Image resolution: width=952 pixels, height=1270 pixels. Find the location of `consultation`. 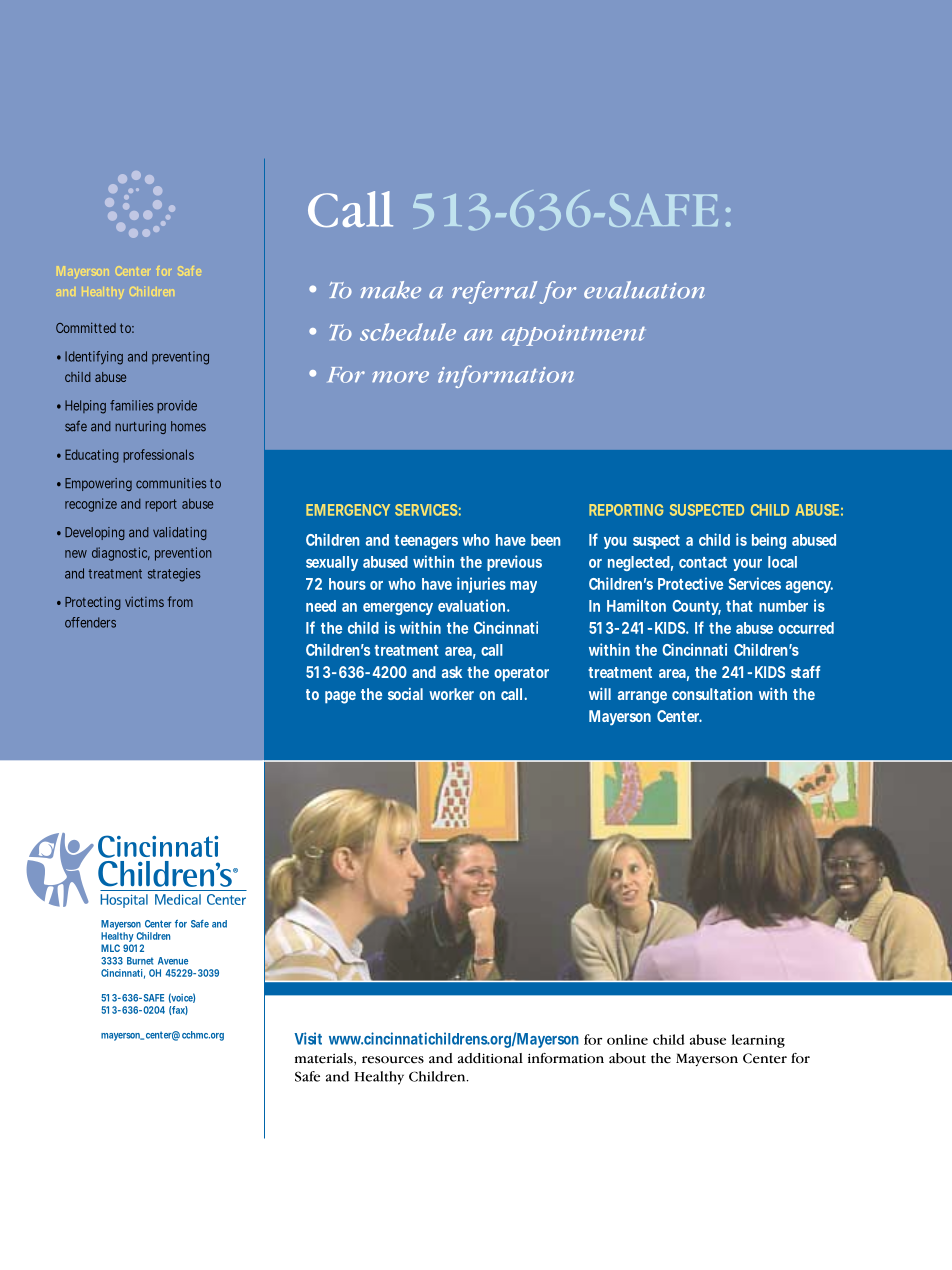

consultation is located at coordinates (712, 694).
